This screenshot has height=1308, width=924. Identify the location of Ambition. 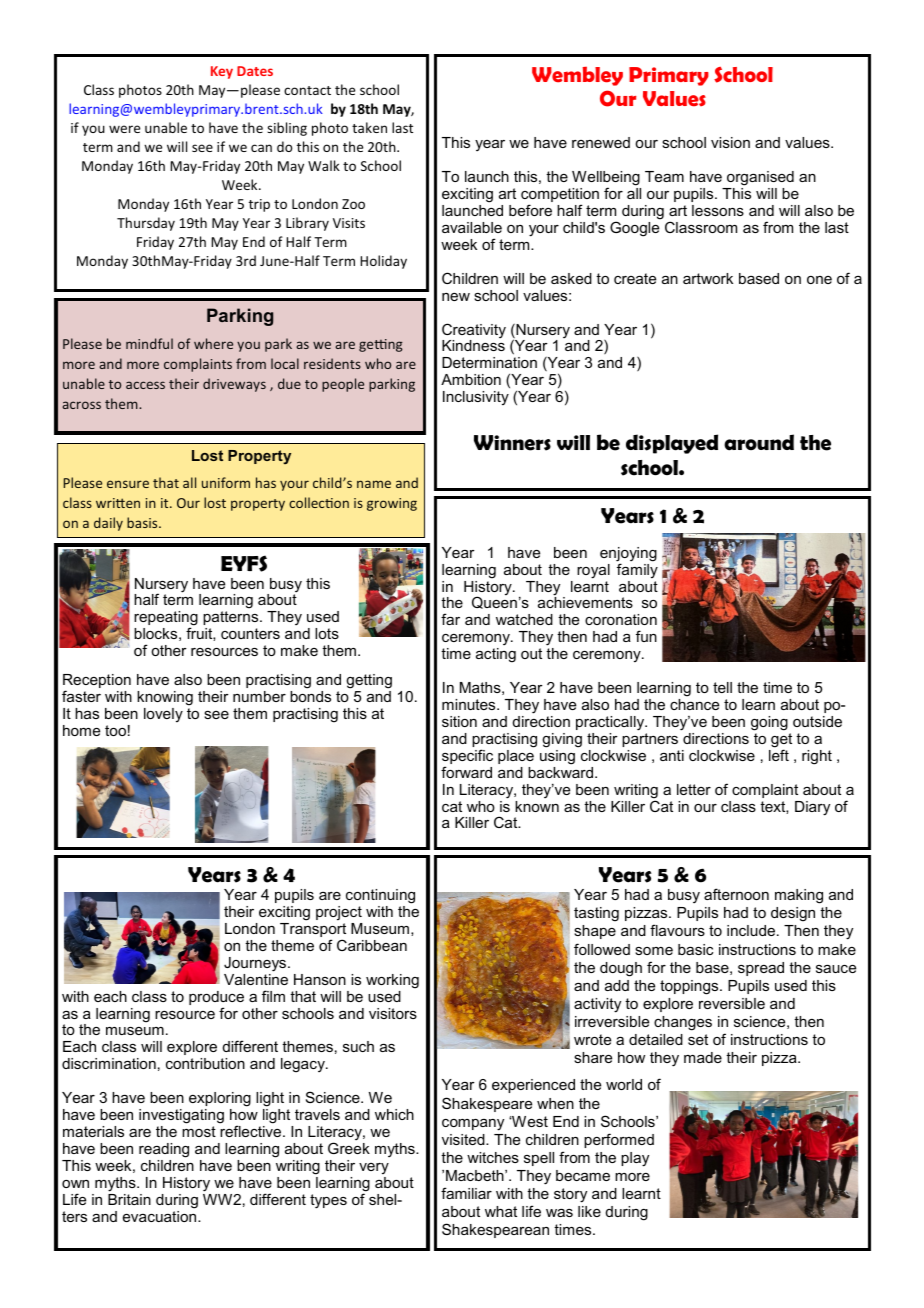
(471, 379).
